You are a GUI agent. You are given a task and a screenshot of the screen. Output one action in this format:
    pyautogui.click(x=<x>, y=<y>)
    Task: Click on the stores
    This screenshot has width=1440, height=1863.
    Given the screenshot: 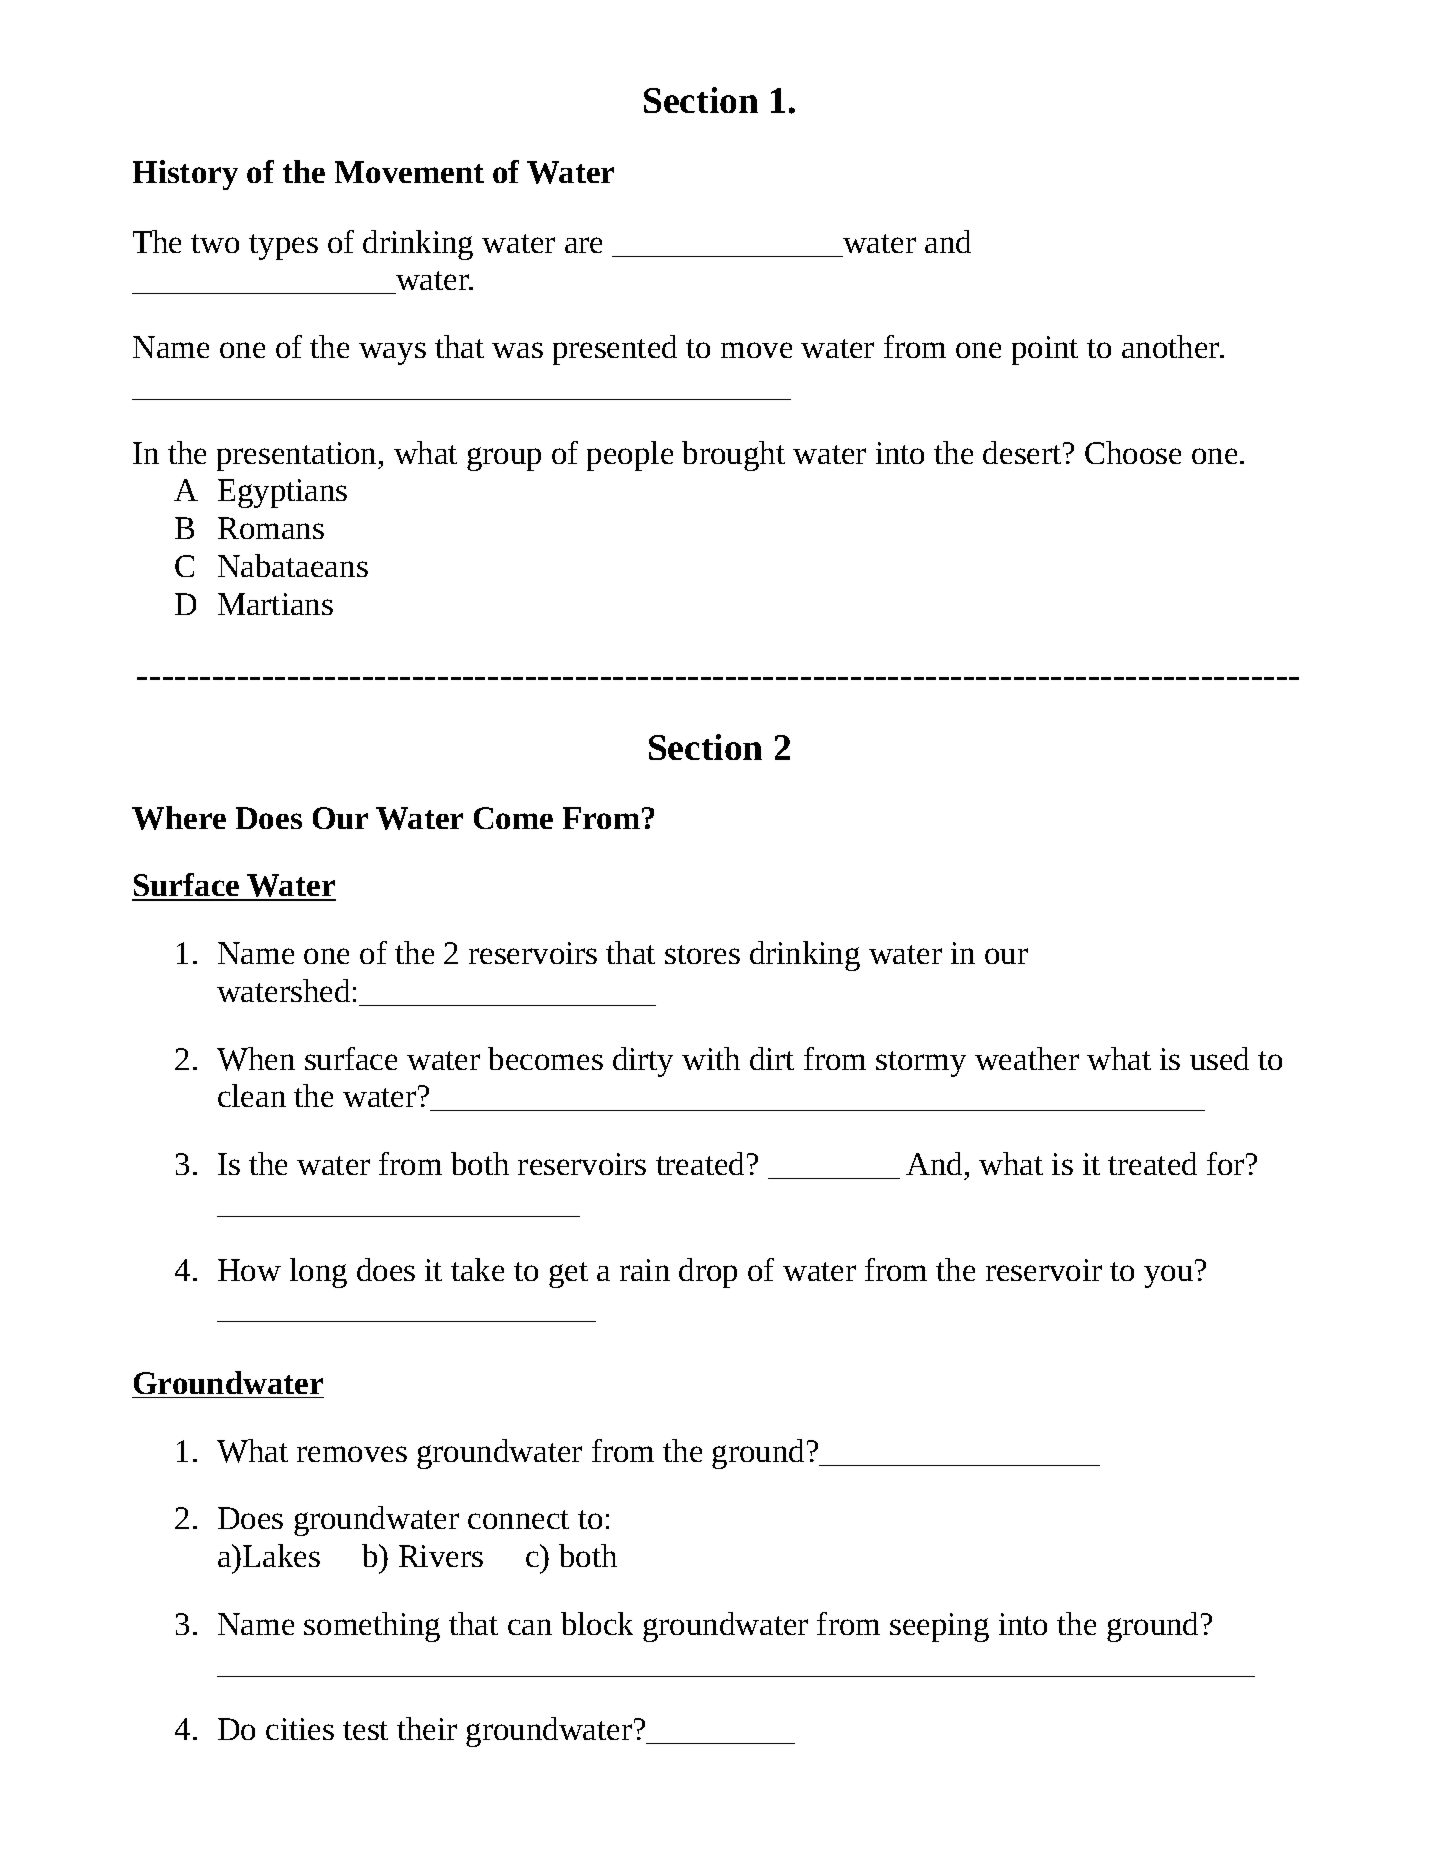 What is the action you would take?
    pyautogui.click(x=702, y=954)
